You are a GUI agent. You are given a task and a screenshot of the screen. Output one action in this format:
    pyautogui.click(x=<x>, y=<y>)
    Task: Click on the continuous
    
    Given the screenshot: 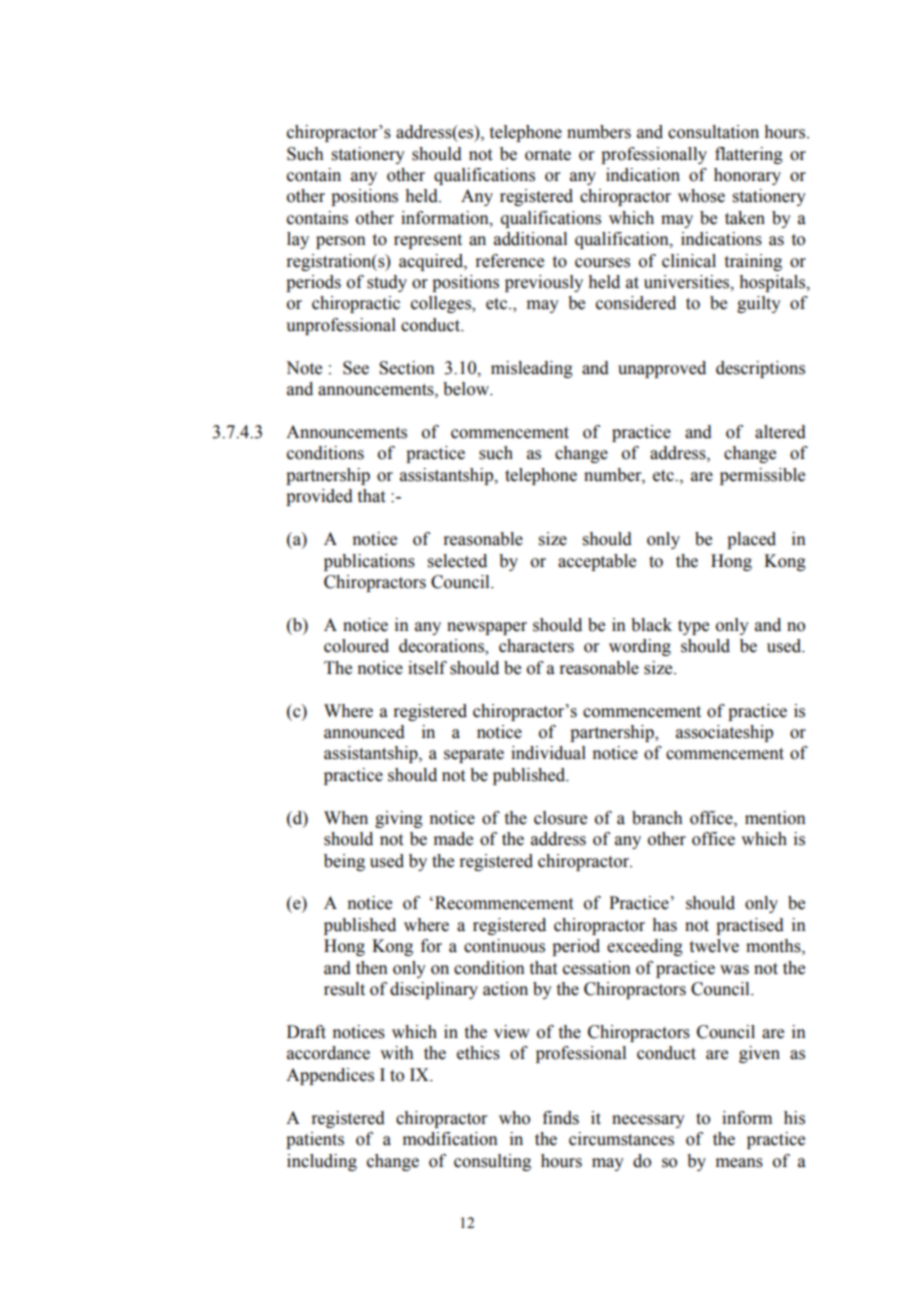 What is the action you would take?
    pyautogui.click(x=504, y=946)
